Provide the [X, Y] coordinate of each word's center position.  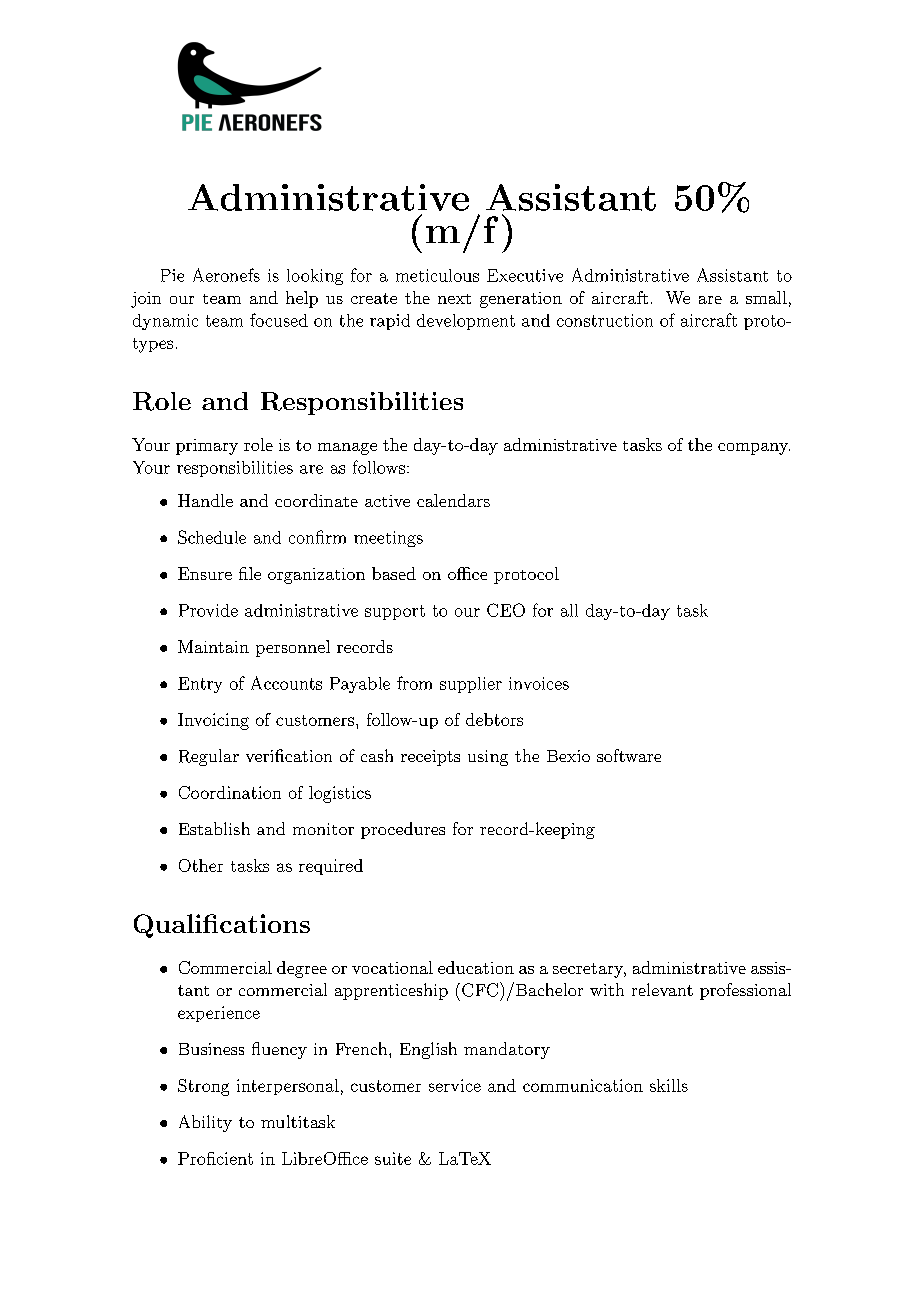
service [455, 1085]
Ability [205, 1123]
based [394, 573]
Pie [172, 275]
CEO [506, 610]
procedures [403, 830]
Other [201, 865]
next [454, 299]
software [629, 755]
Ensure [205, 573]
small [766, 297]
